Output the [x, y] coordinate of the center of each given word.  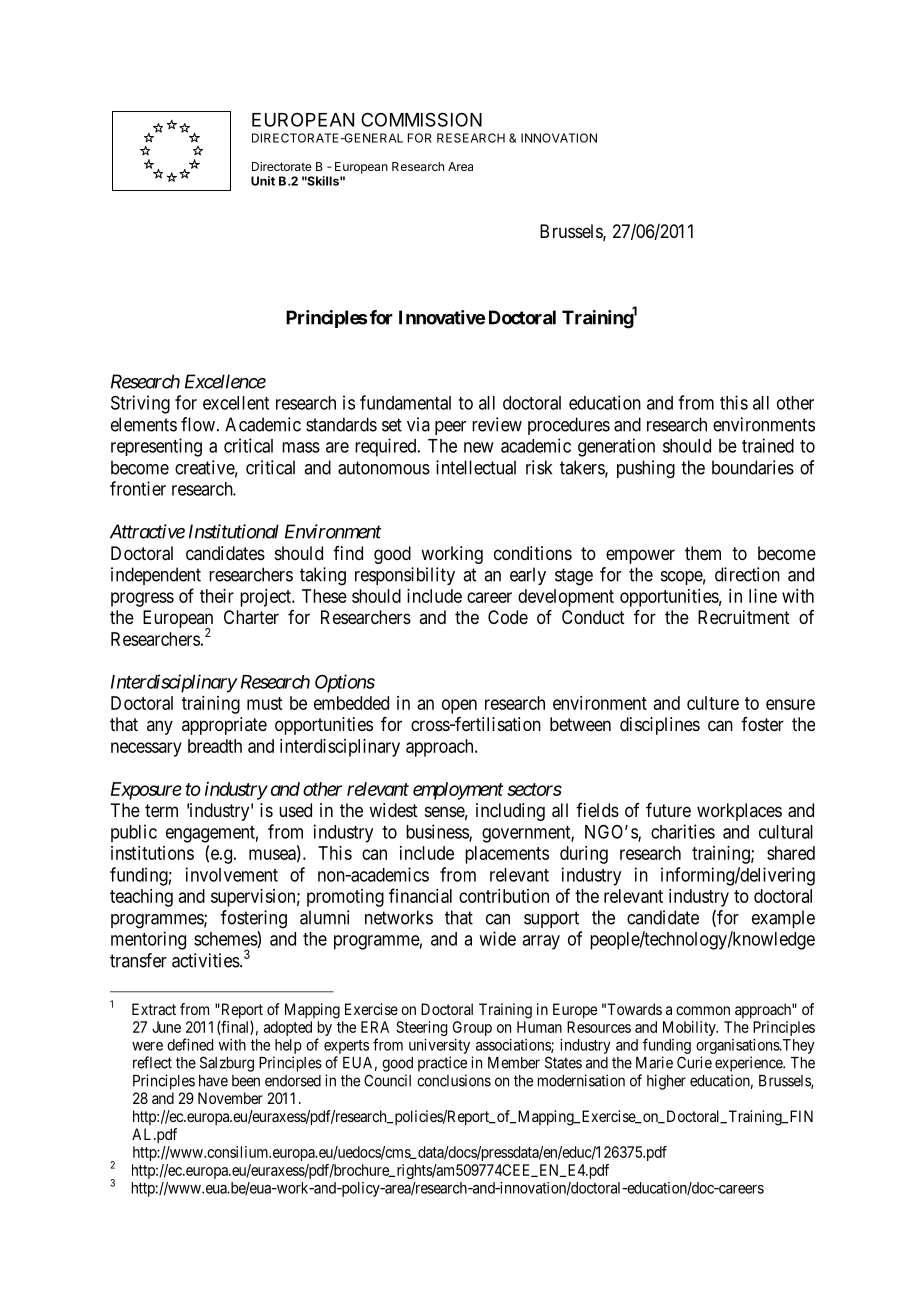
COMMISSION [421, 119]
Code [508, 617]
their [217, 596]
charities [683, 831]
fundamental [405, 402]
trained [768, 445]
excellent [236, 403]
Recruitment [744, 617]
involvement [232, 874]
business [438, 832]
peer [450, 428]
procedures [569, 426]
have [213, 1081]
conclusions [454, 1080]
